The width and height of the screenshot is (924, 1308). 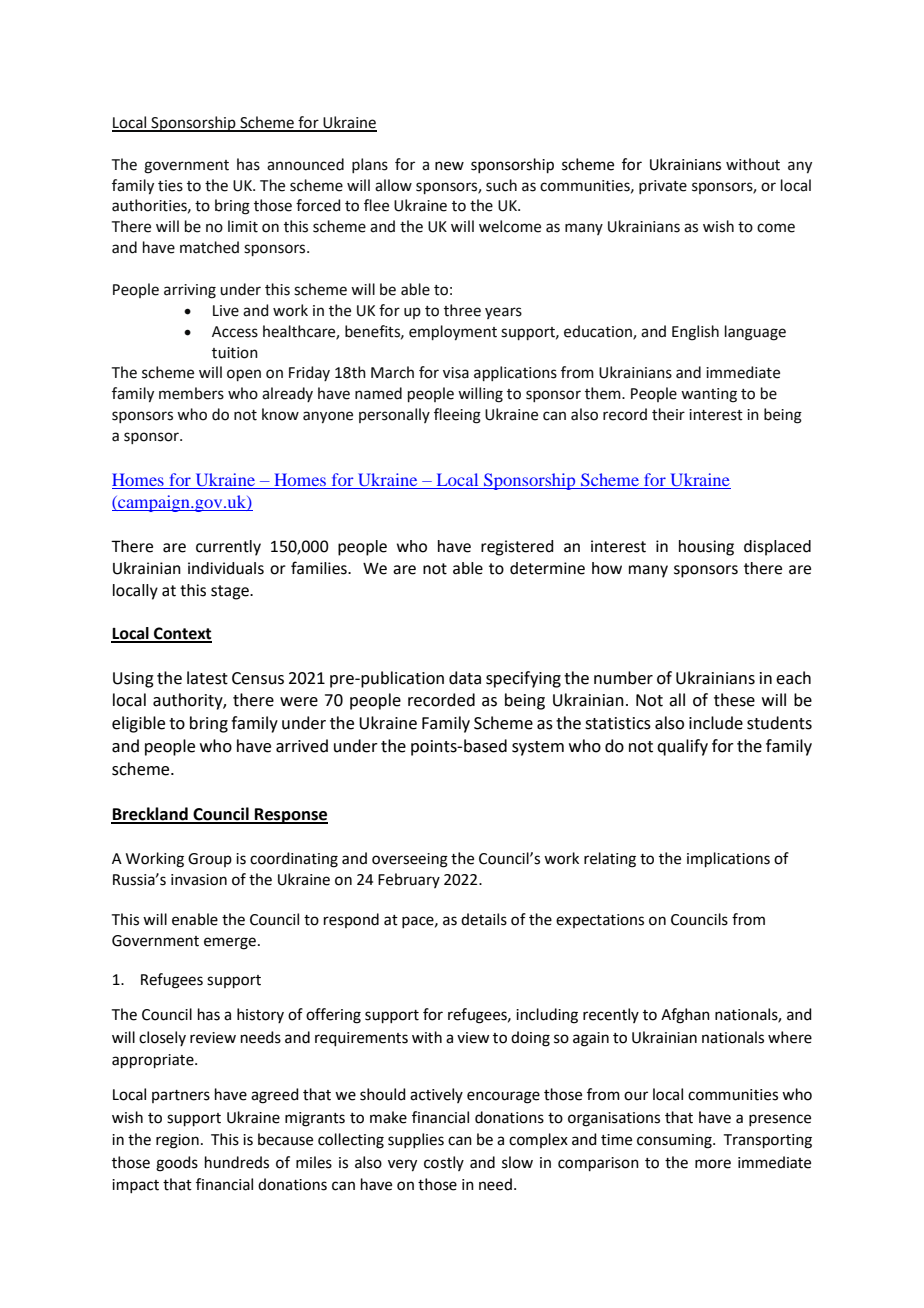 I want to click on hundreds, so click(x=237, y=1162).
